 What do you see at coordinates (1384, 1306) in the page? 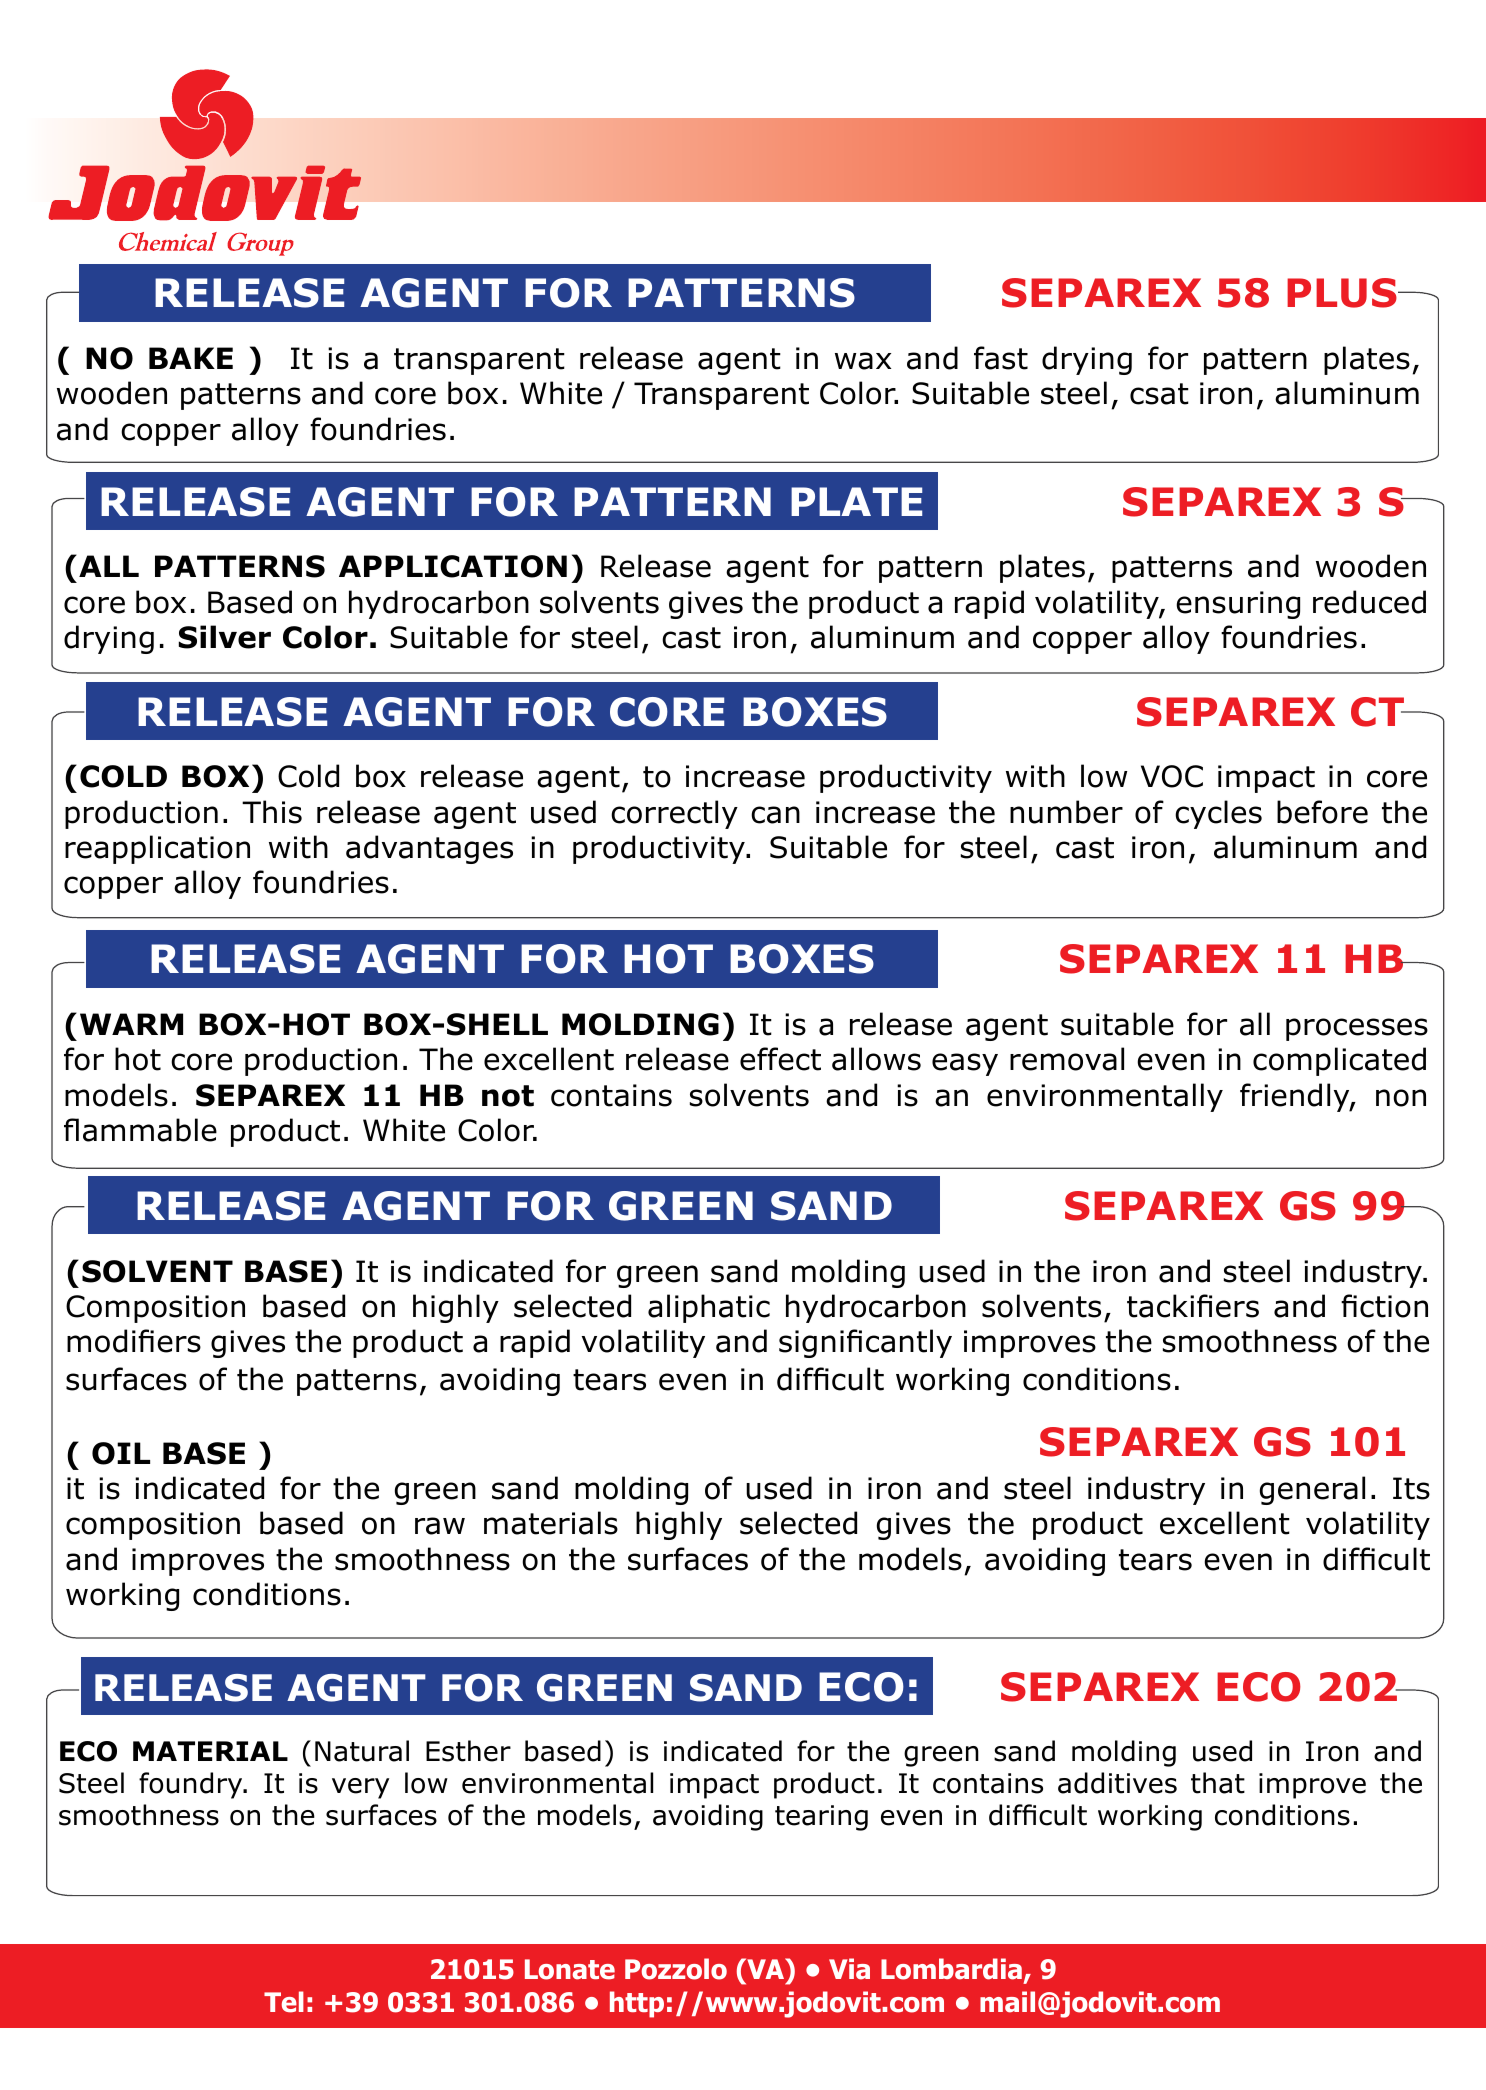
I see `fiction` at bounding box center [1384, 1306].
